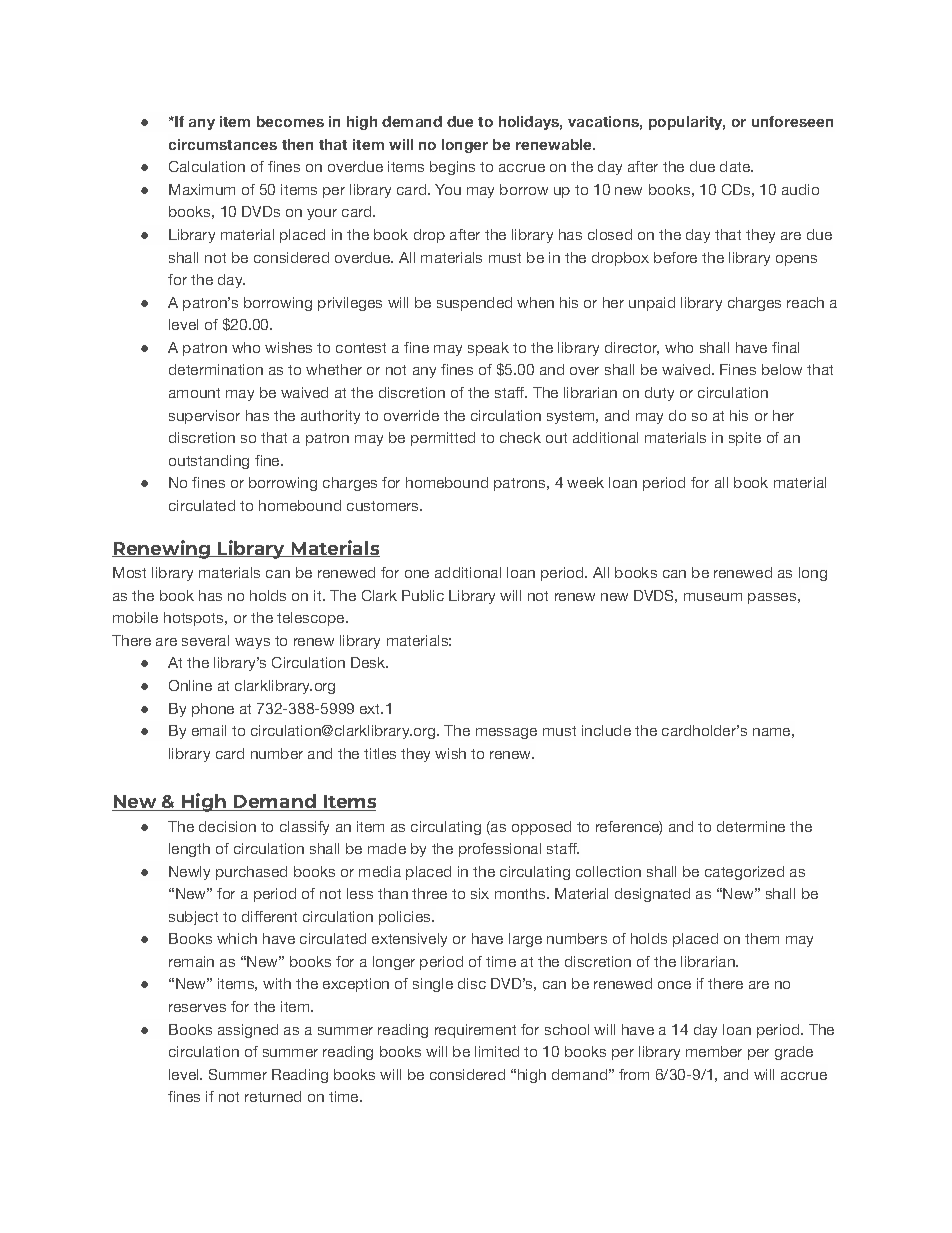  I want to click on circumstances, so click(223, 144).
